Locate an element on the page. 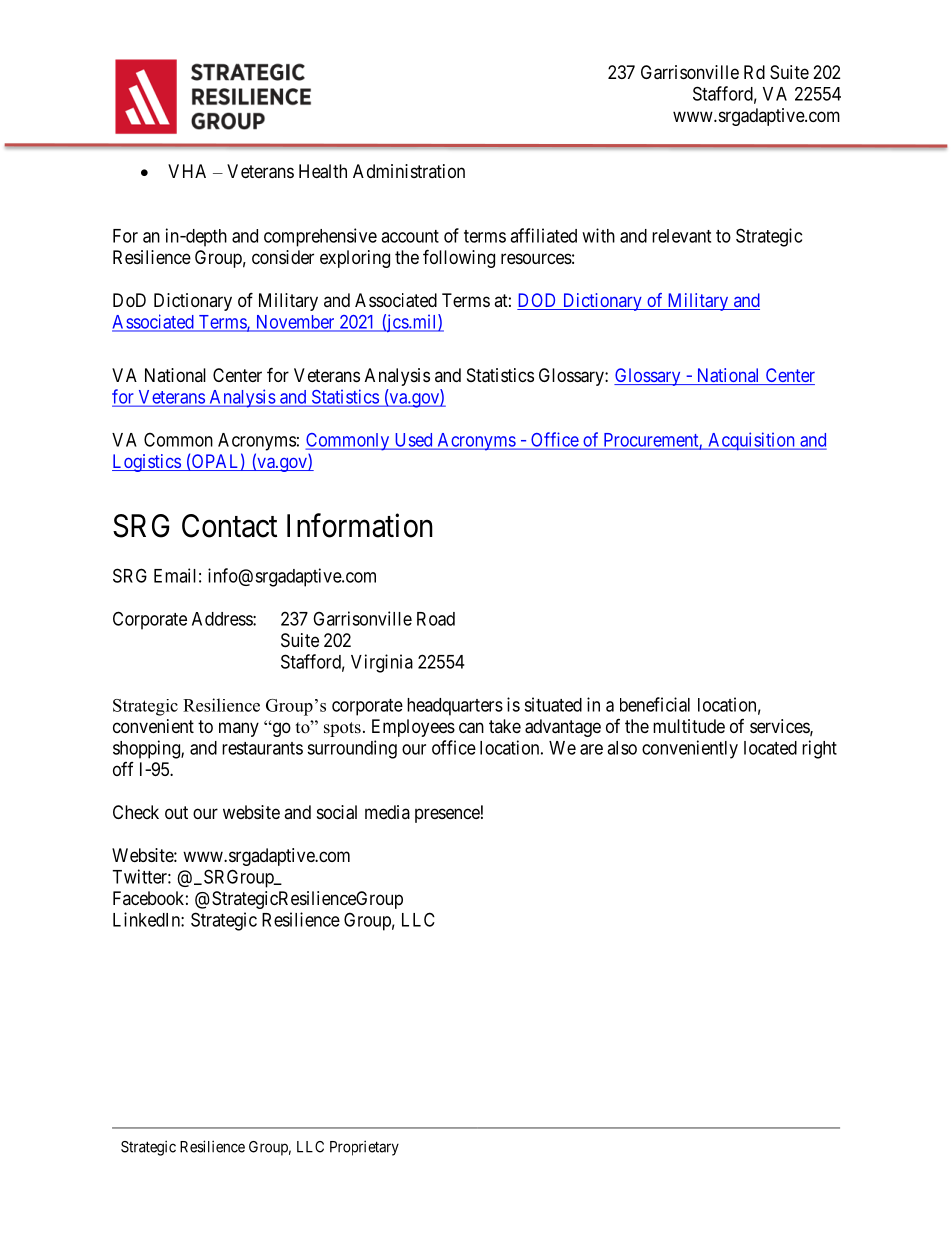  presence is located at coordinates (447, 815).
